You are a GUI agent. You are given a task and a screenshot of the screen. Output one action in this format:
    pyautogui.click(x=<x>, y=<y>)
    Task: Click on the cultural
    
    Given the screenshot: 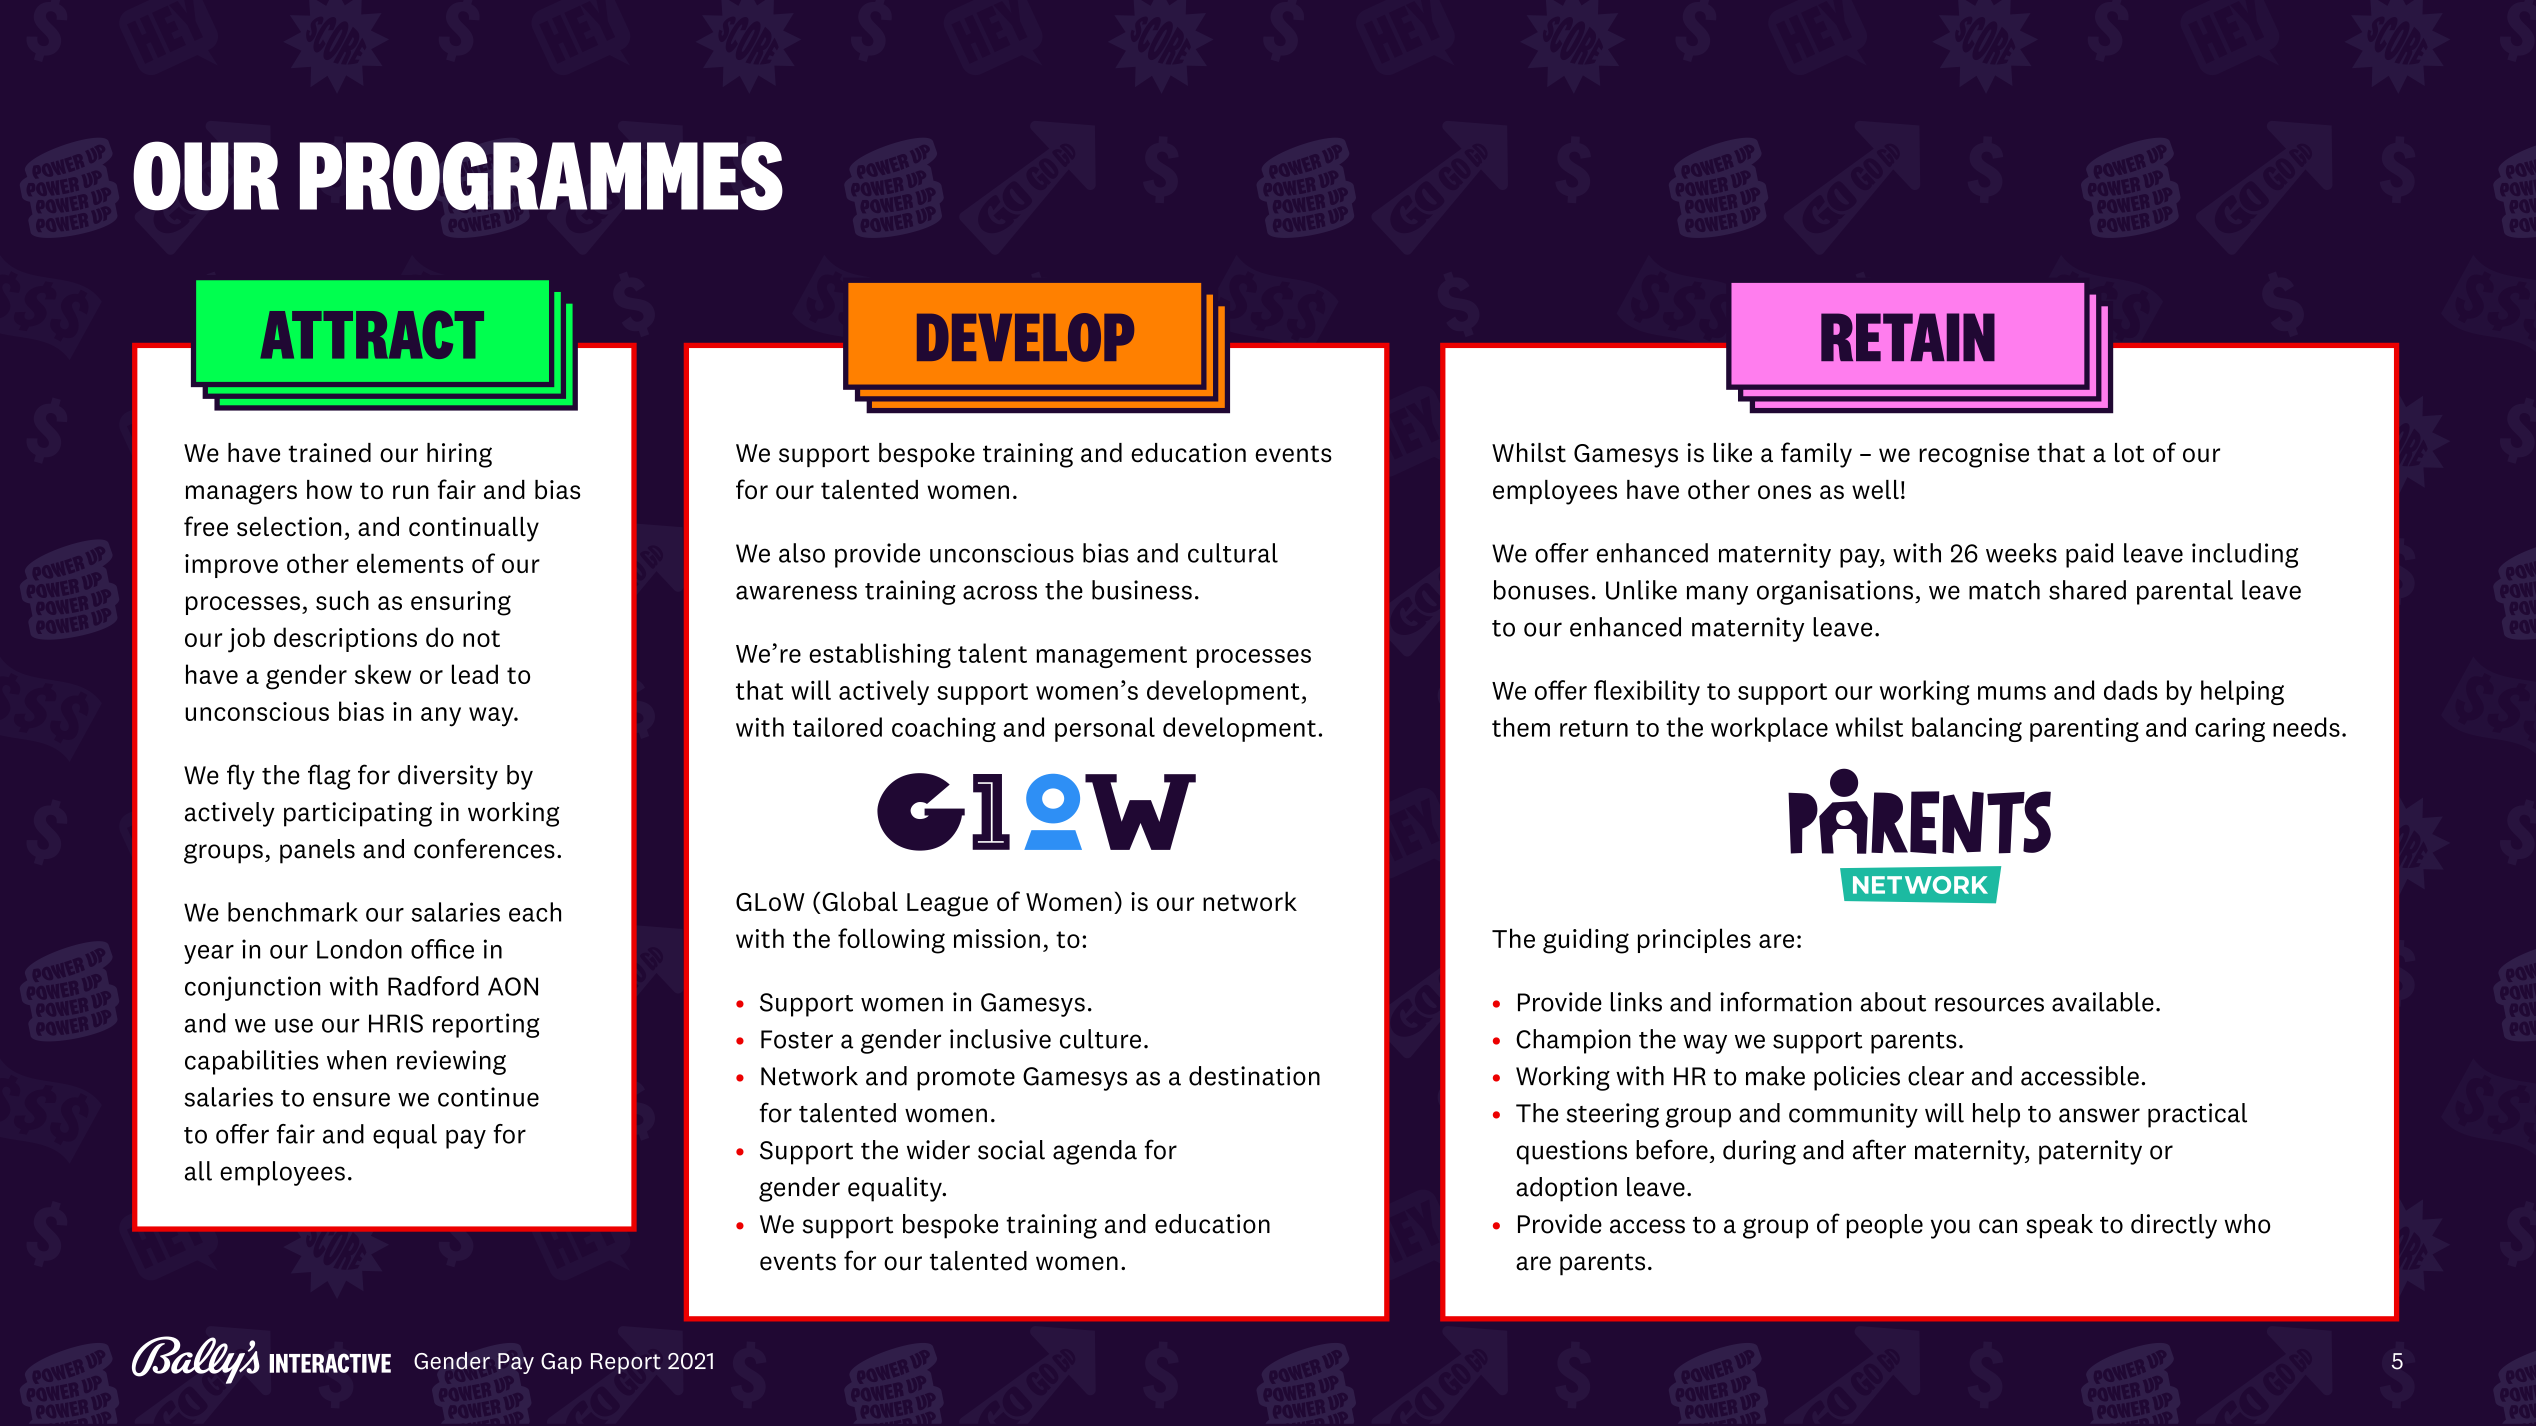 What is the action you would take?
    pyautogui.click(x=1233, y=553)
